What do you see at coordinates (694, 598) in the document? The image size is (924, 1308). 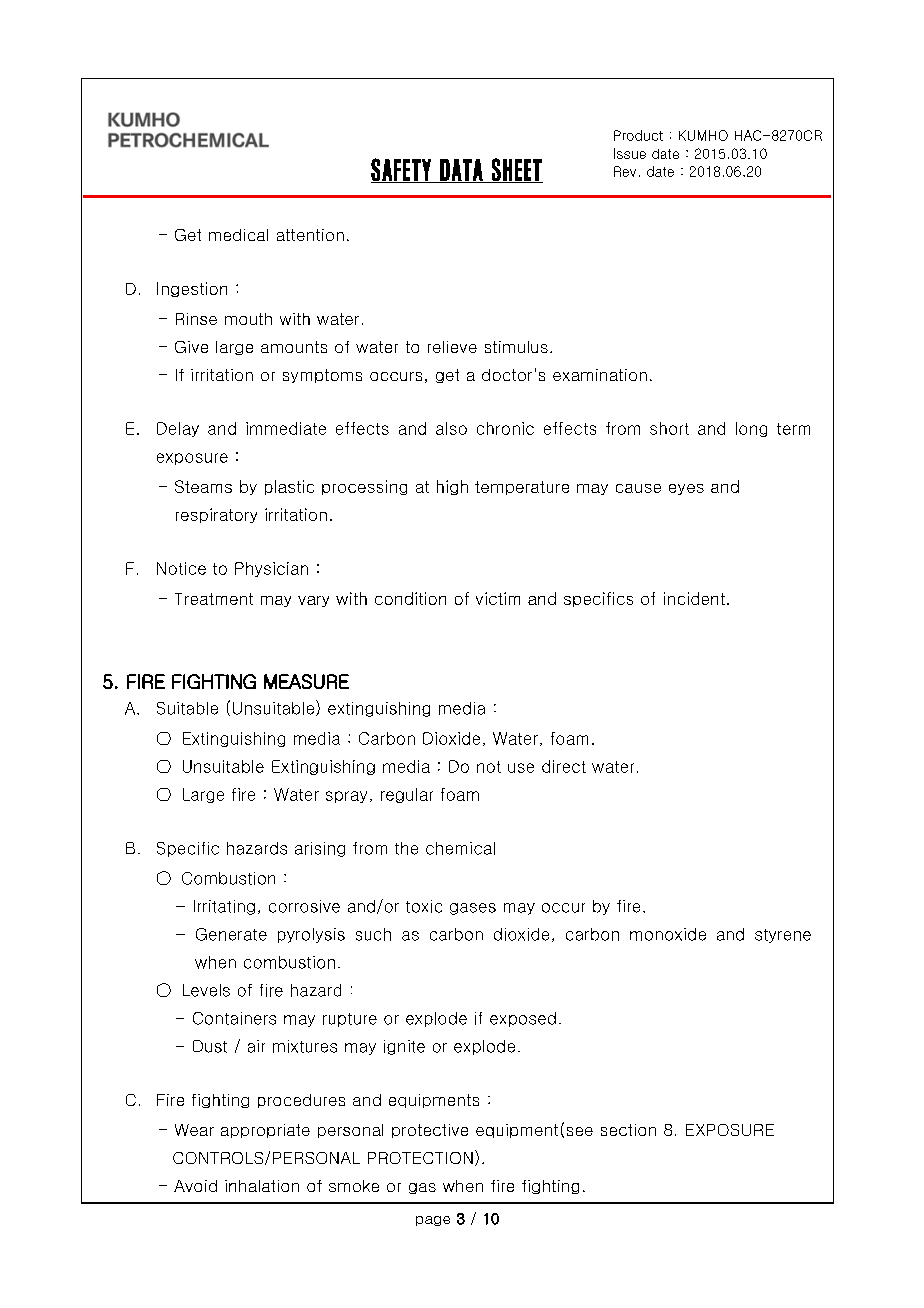 I see `incident` at bounding box center [694, 598].
